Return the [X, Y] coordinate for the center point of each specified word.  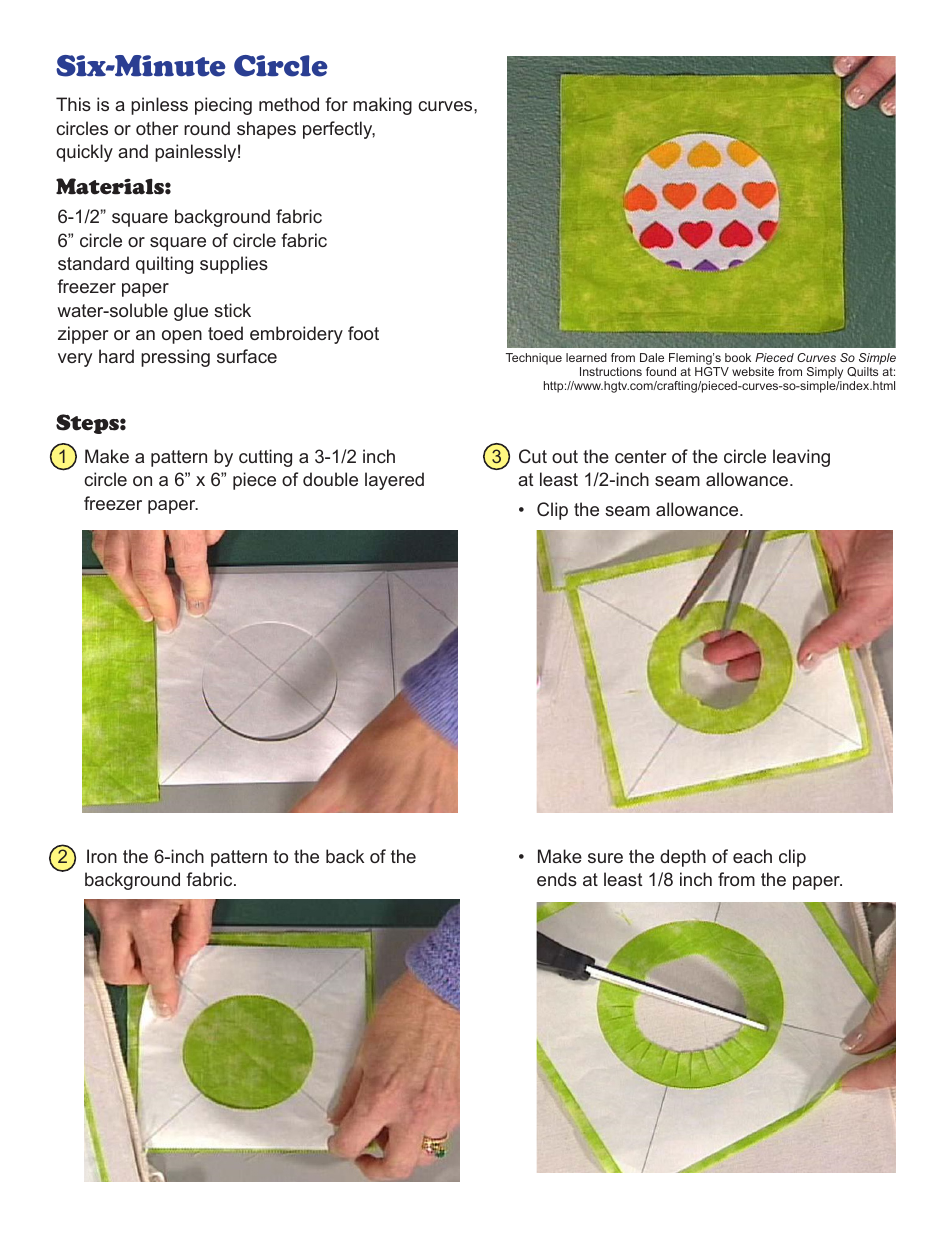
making [382, 106]
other [157, 128]
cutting [265, 458]
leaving [801, 458]
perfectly [339, 130]
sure [605, 858]
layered [394, 481]
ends [557, 879]
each [752, 856]
